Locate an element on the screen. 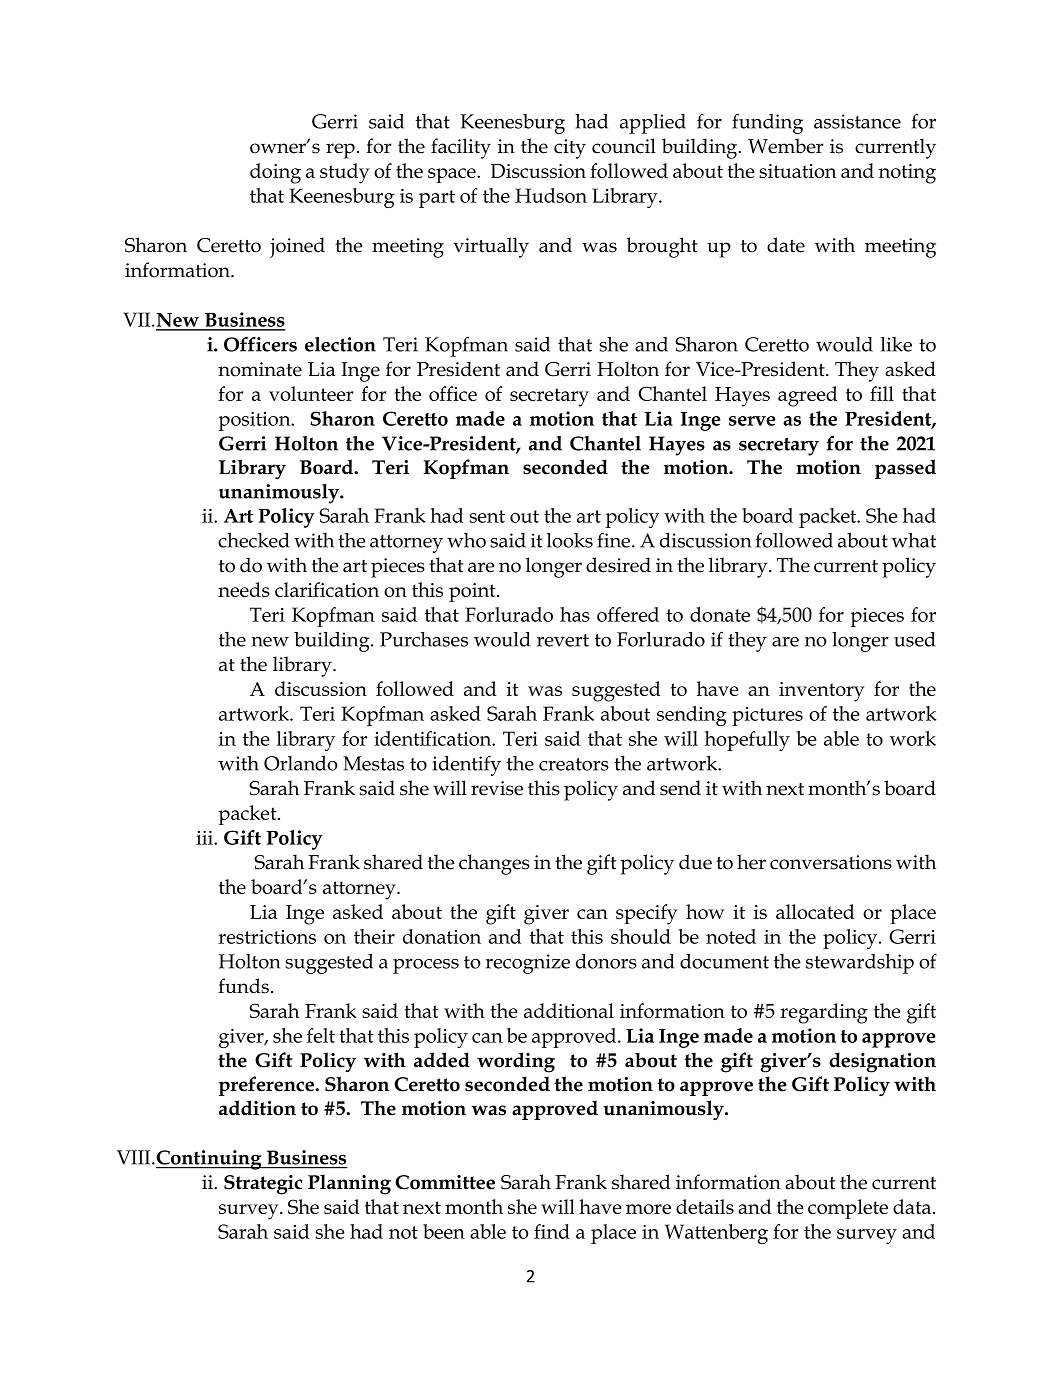 The image size is (1061, 1373). situation is located at coordinates (798, 171).
